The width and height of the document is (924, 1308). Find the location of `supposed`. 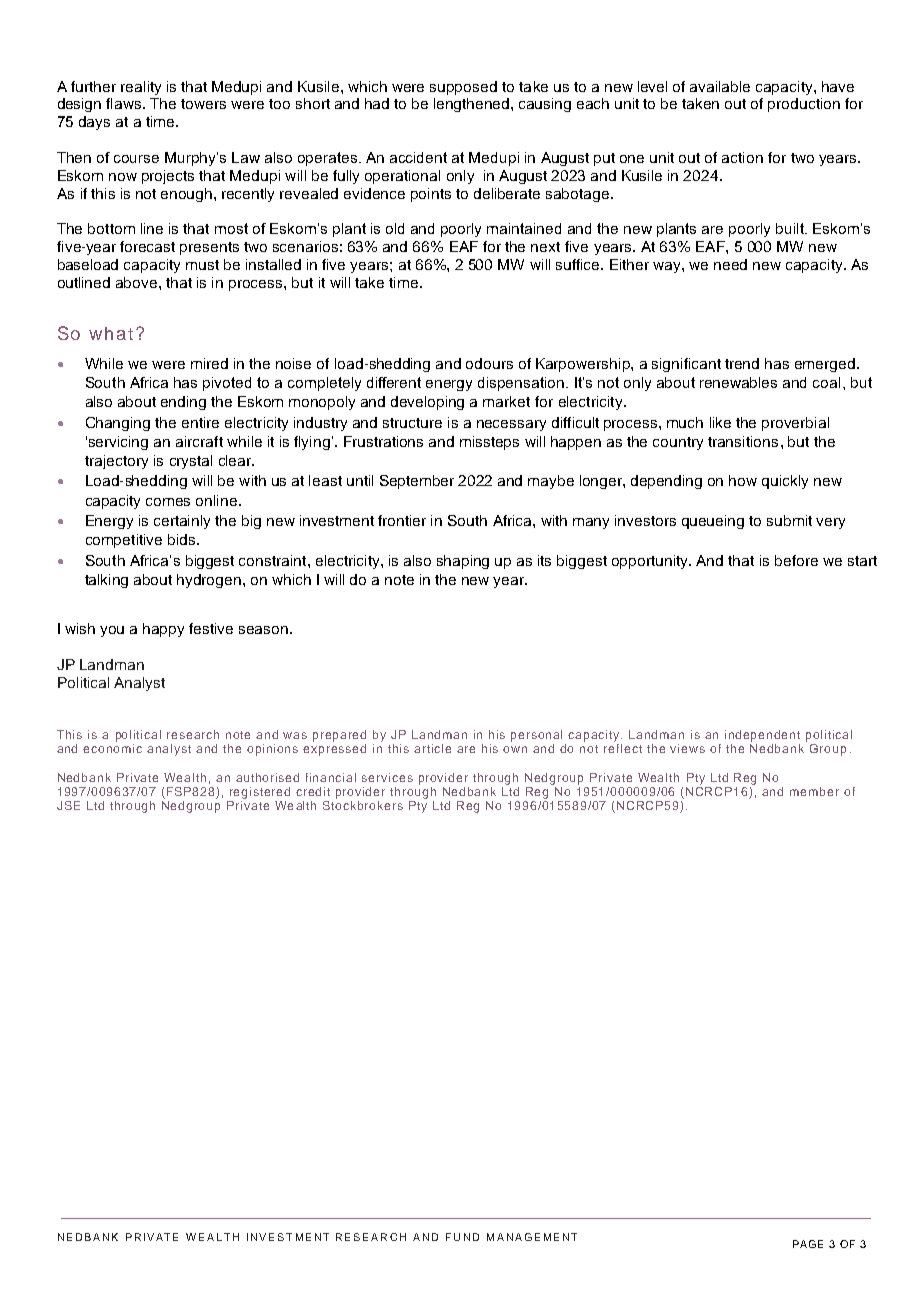

supposed is located at coordinates (463, 88).
